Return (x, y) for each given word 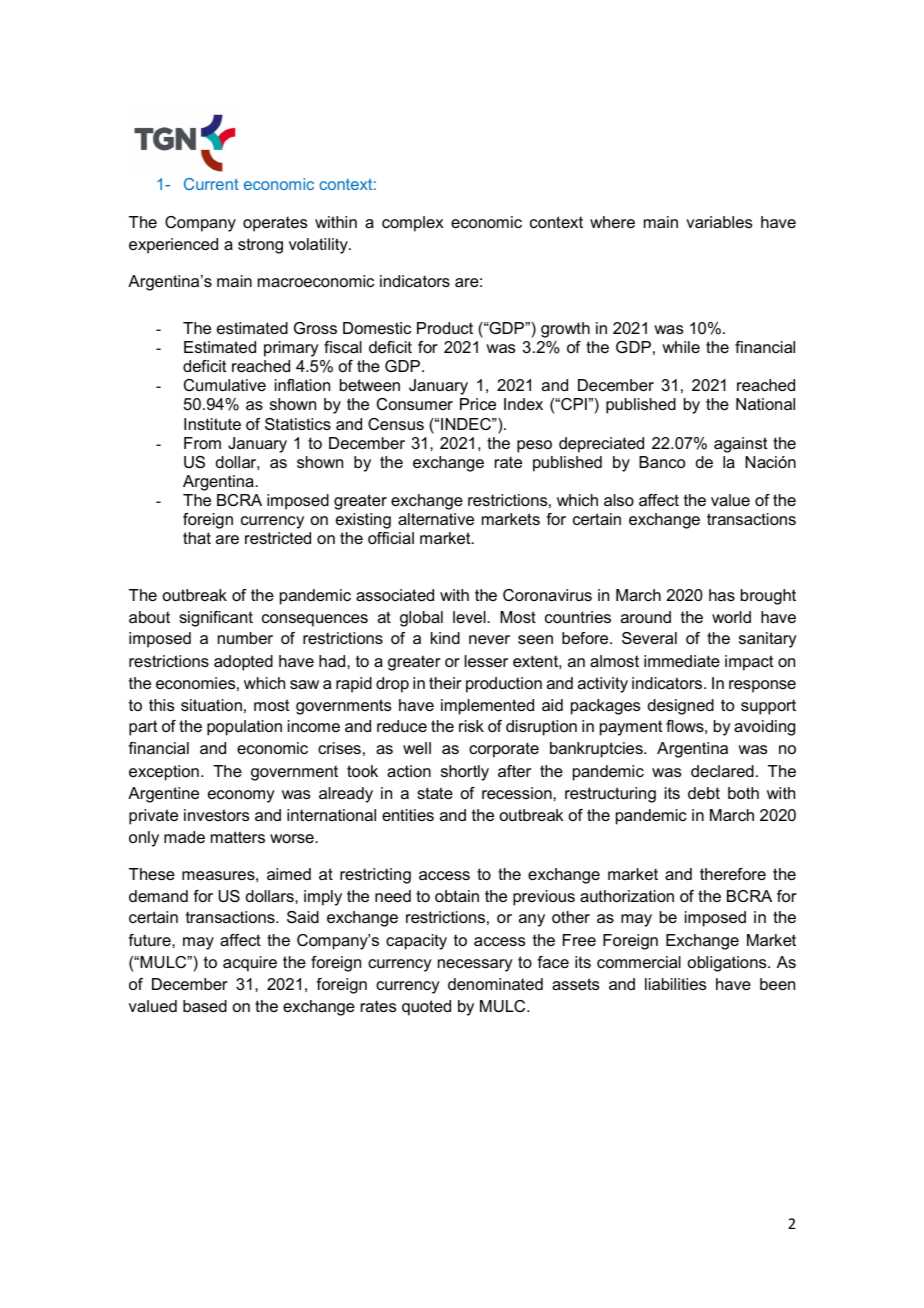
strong (260, 246)
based (205, 1006)
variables (719, 222)
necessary (475, 965)
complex (412, 224)
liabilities (675, 984)
